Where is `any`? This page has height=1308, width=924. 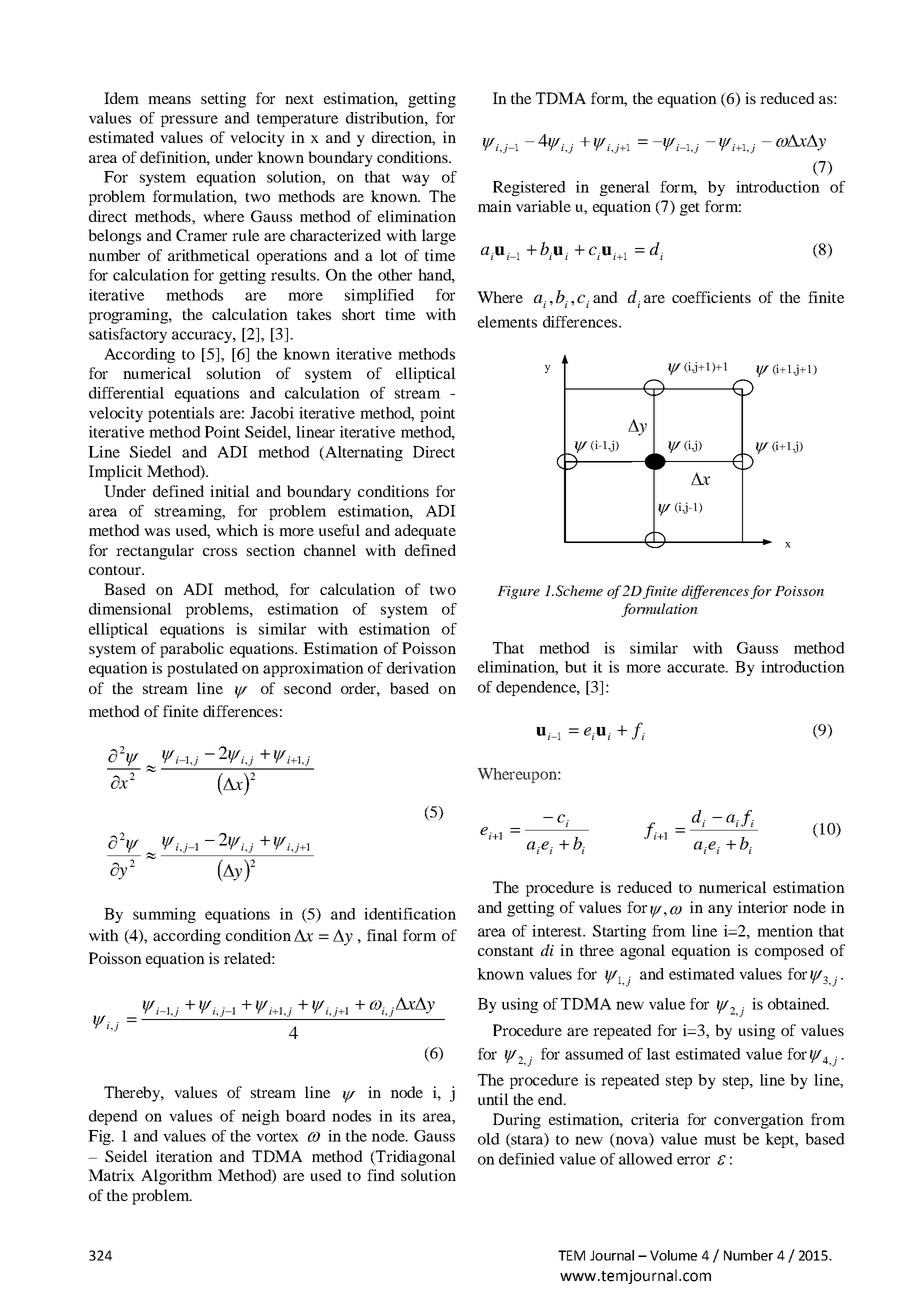 any is located at coordinates (720, 911).
